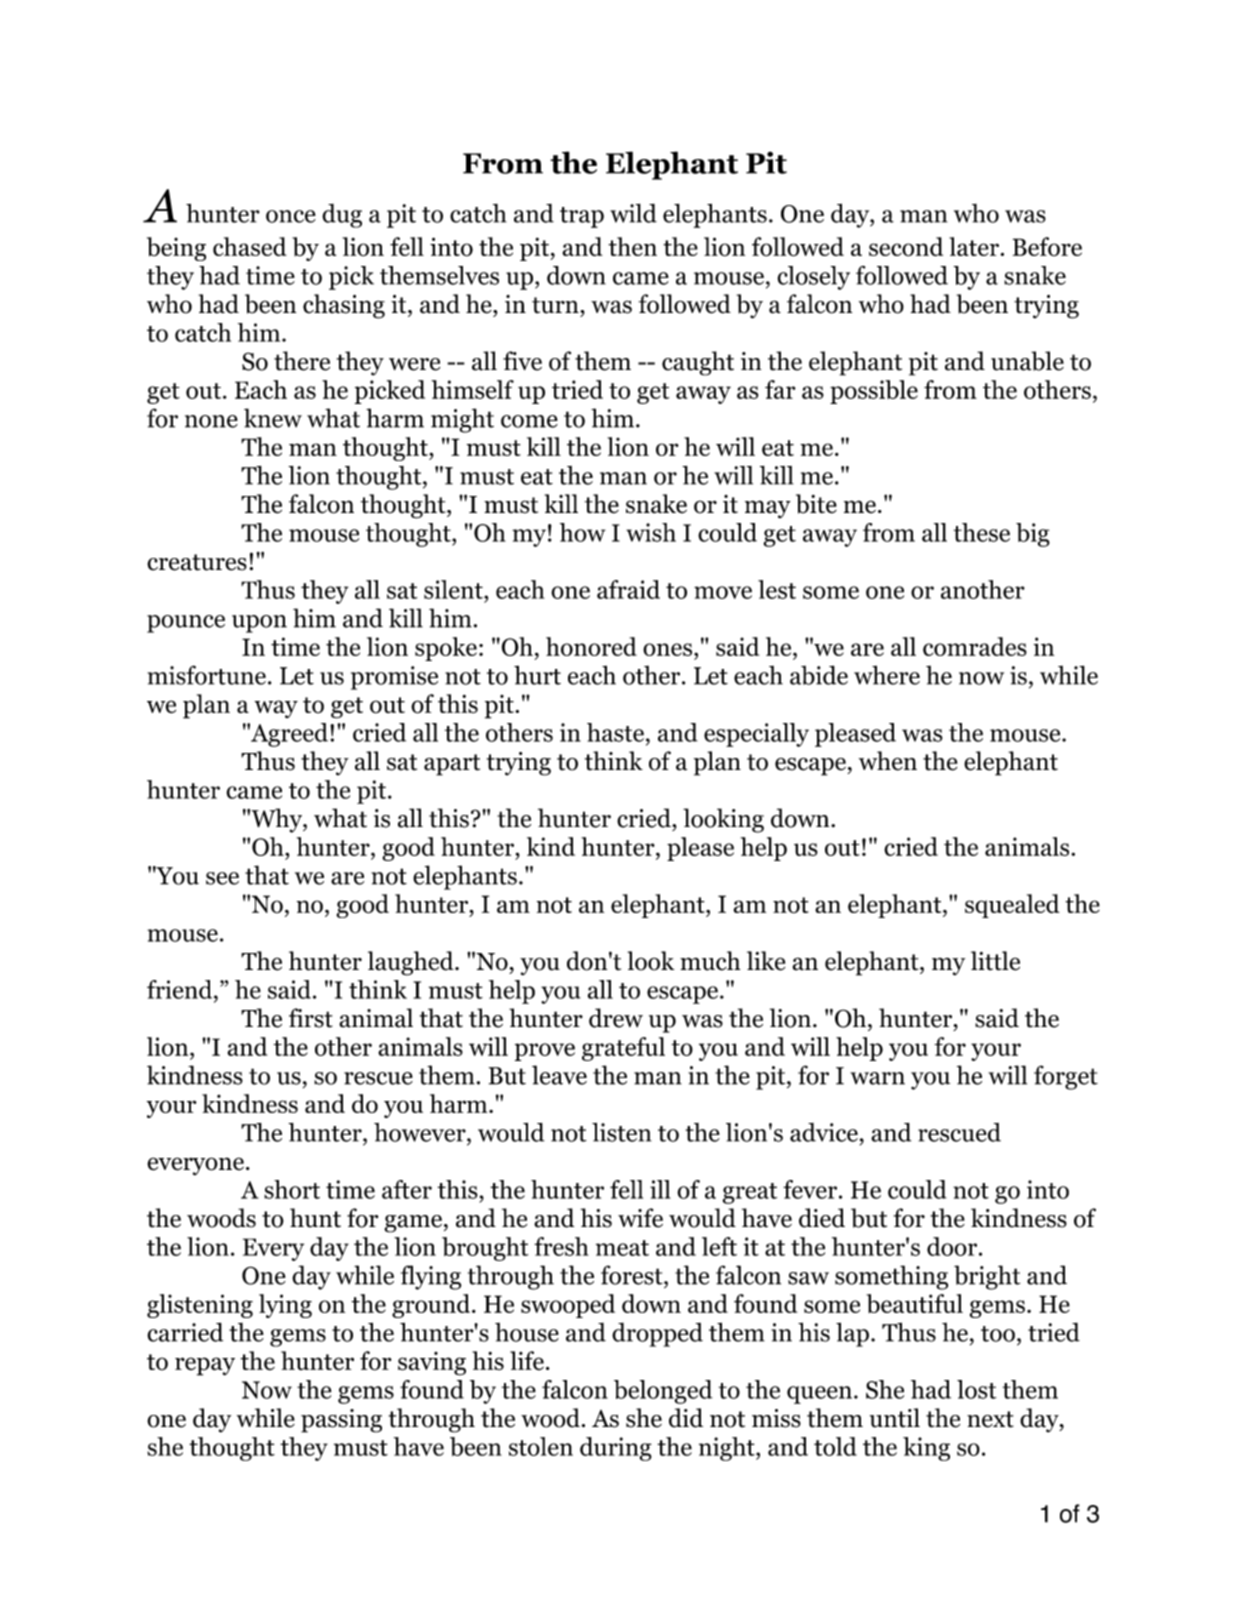 The height and width of the screenshot is (1616, 1249). I want to click on passing, so click(341, 1421).
